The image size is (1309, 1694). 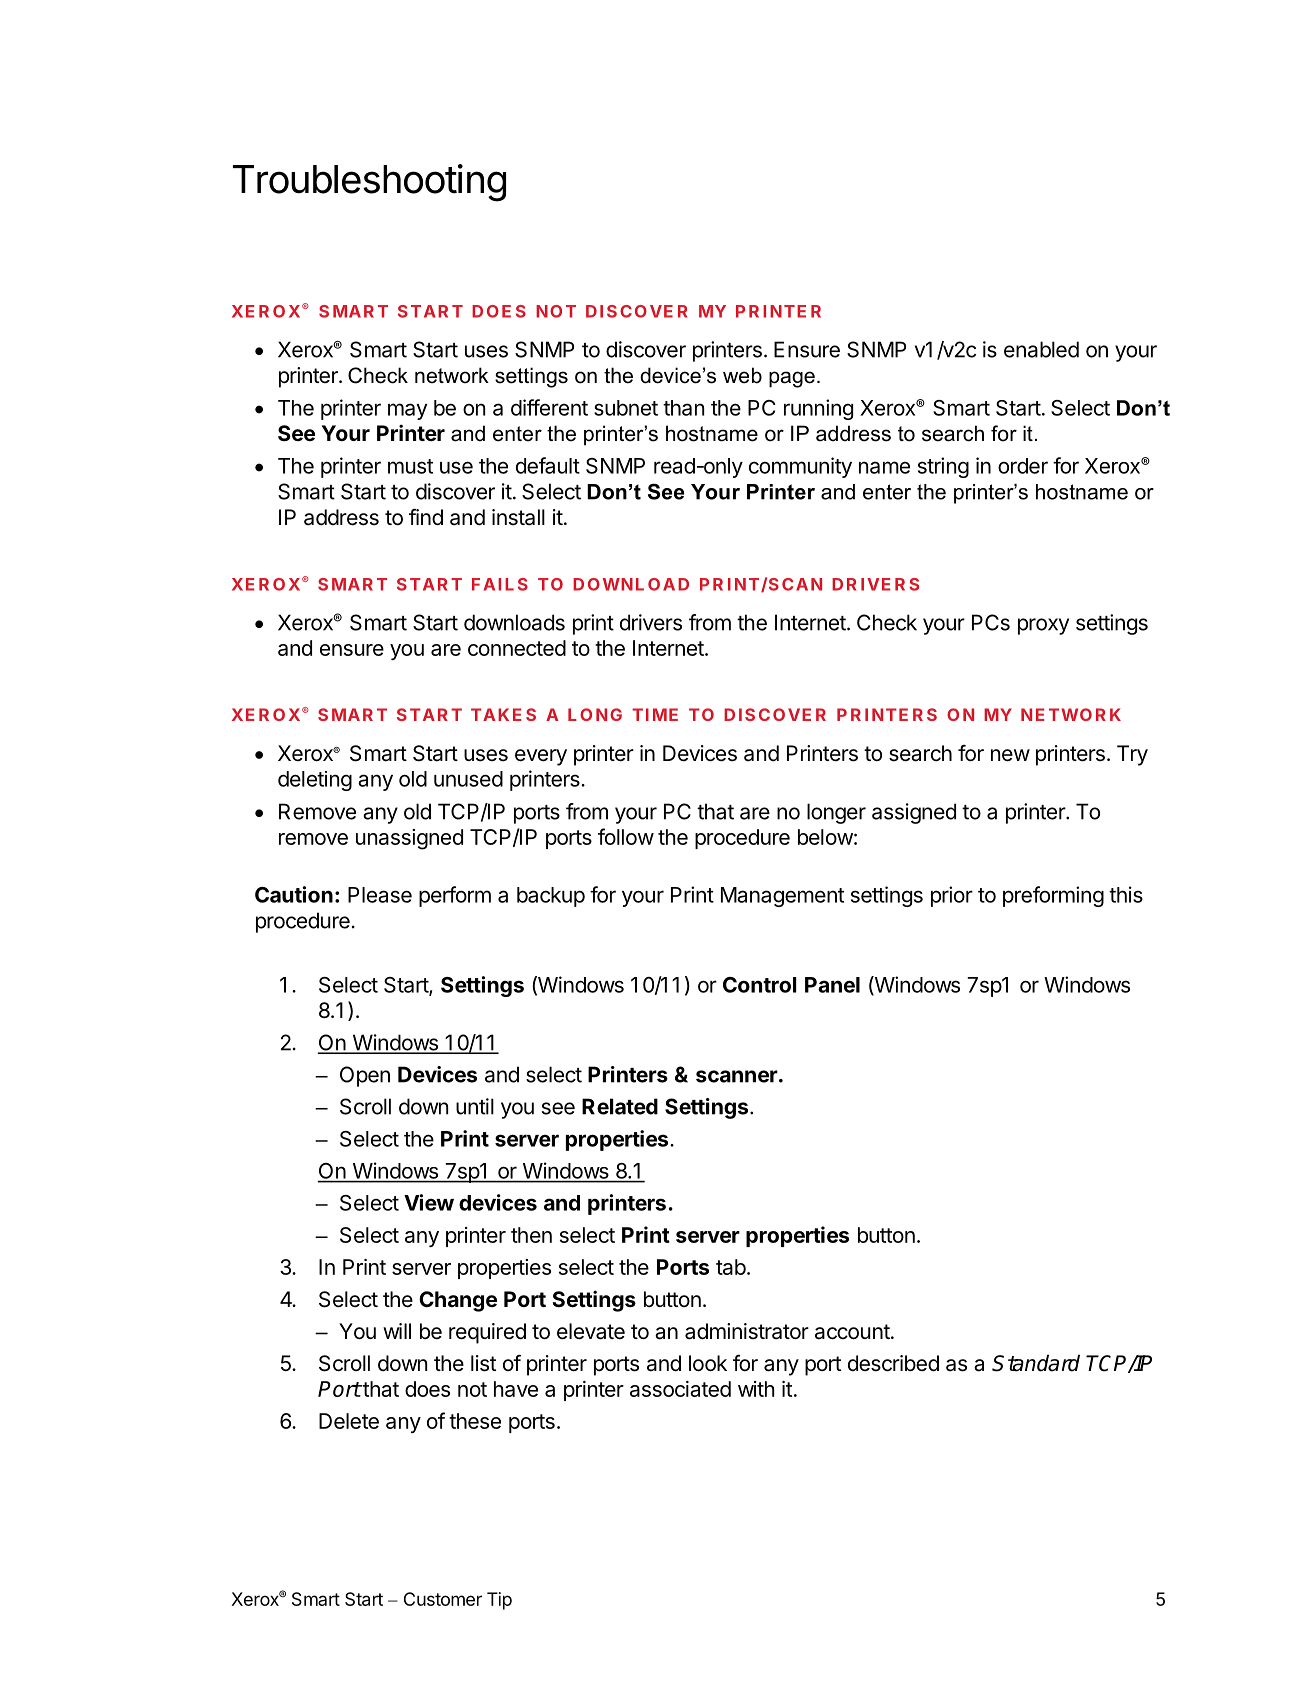 What do you see at coordinates (742, 375) in the screenshot?
I see `web` at bounding box center [742, 375].
